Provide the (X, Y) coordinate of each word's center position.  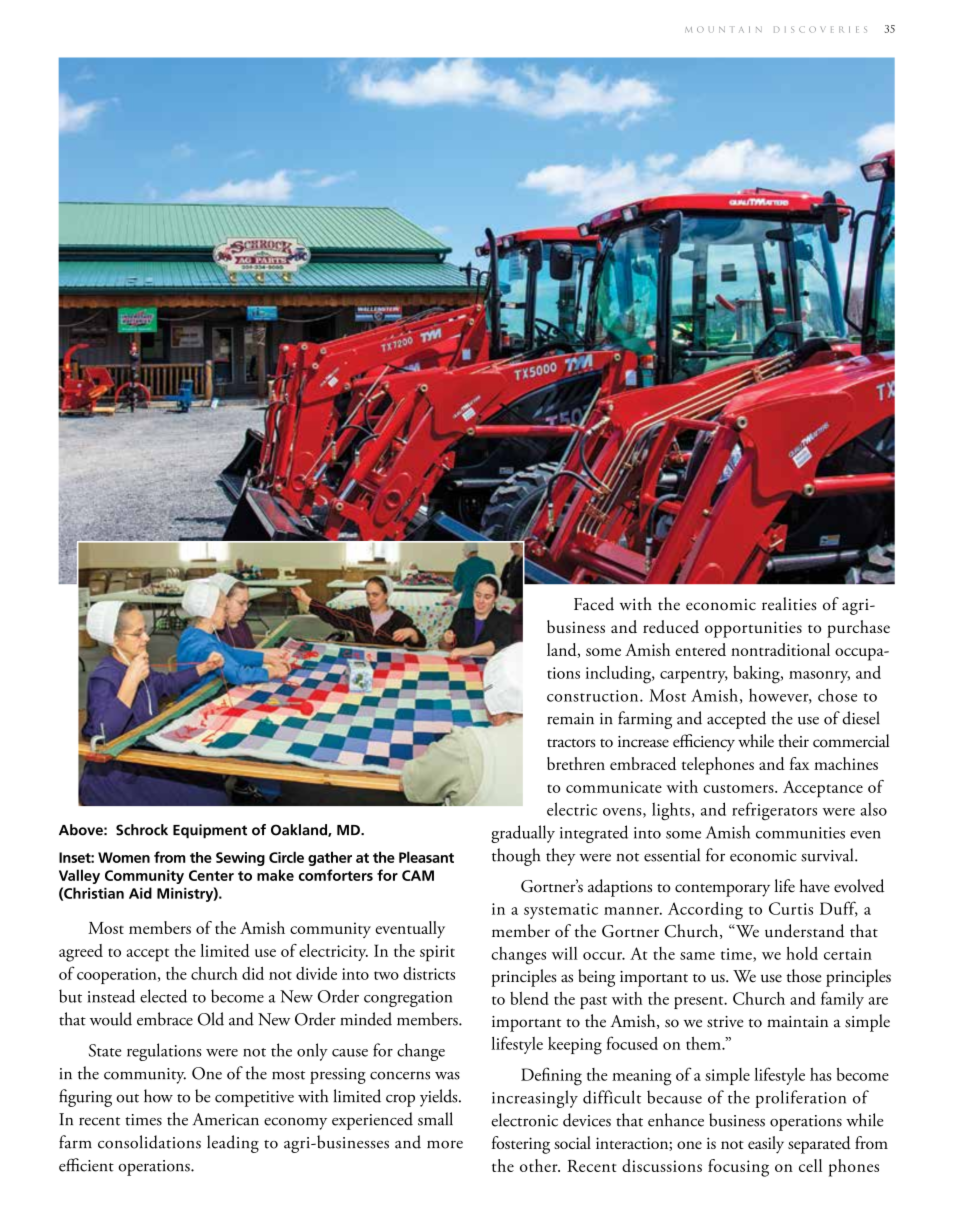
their (793, 741)
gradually (523, 834)
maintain (797, 1022)
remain (570, 719)
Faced (594, 604)
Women (124, 857)
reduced (671, 626)
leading (233, 1144)
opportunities (753, 629)
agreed (81, 953)
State (105, 1050)
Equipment (210, 831)
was (447, 1076)
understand (804, 931)
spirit (437, 953)
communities (800, 833)
